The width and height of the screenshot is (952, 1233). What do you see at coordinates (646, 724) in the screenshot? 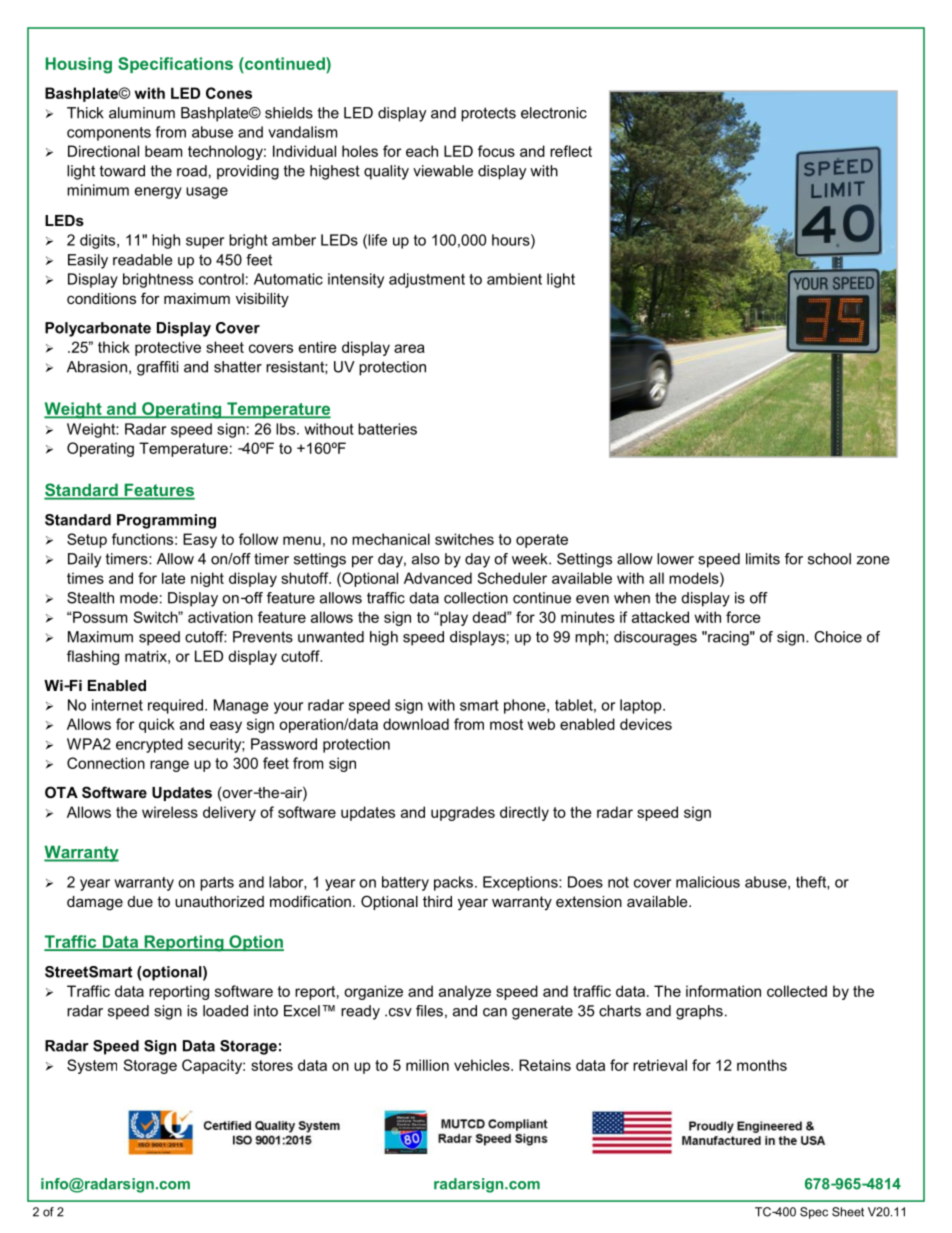
I see `devices` at bounding box center [646, 724].
